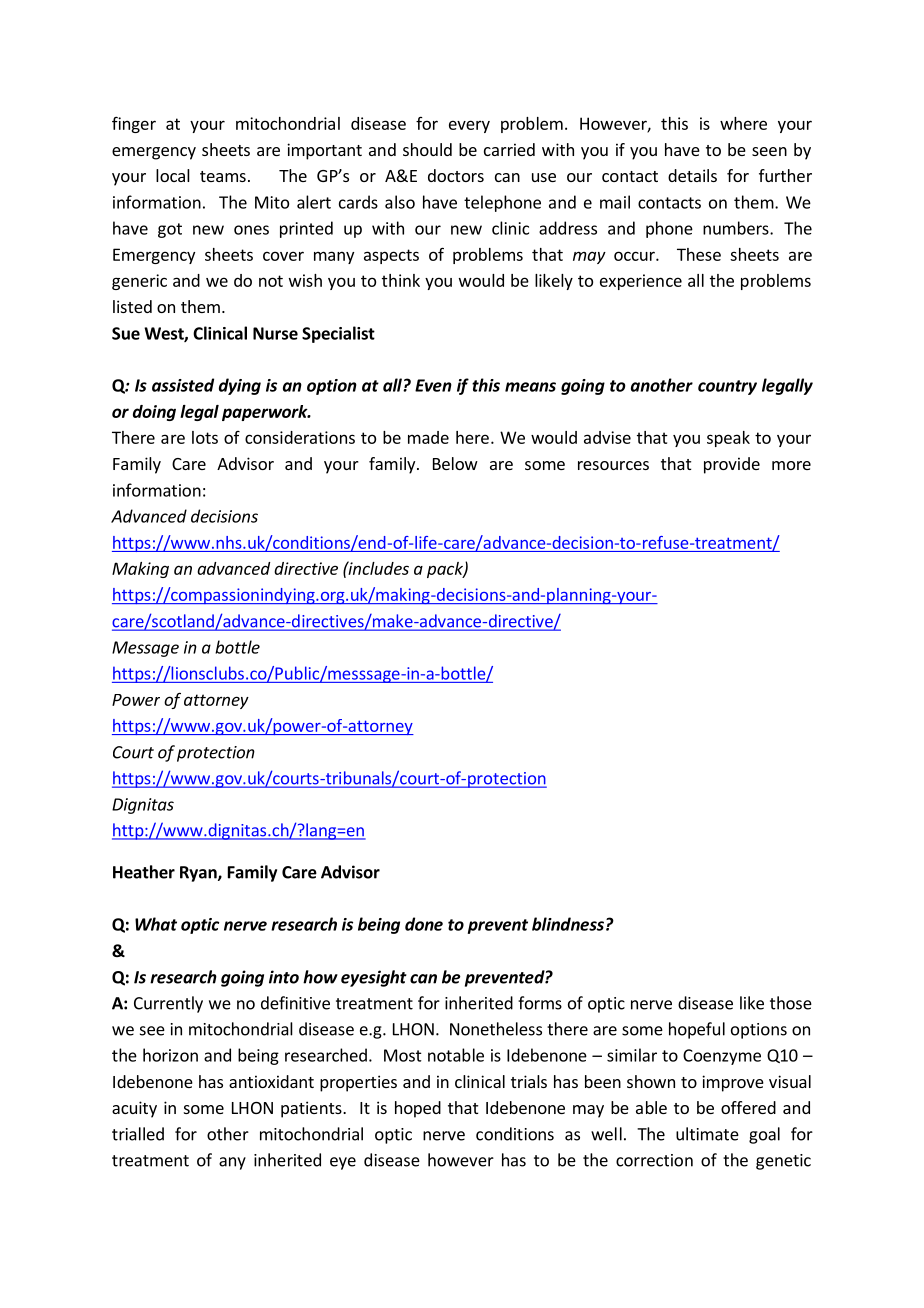 Image resolution: width=924 pixels, height=1308 pixels. What do you see at coordinates (568, 924) in the image?
I see `blindness` at bounding box center [568, 924].
